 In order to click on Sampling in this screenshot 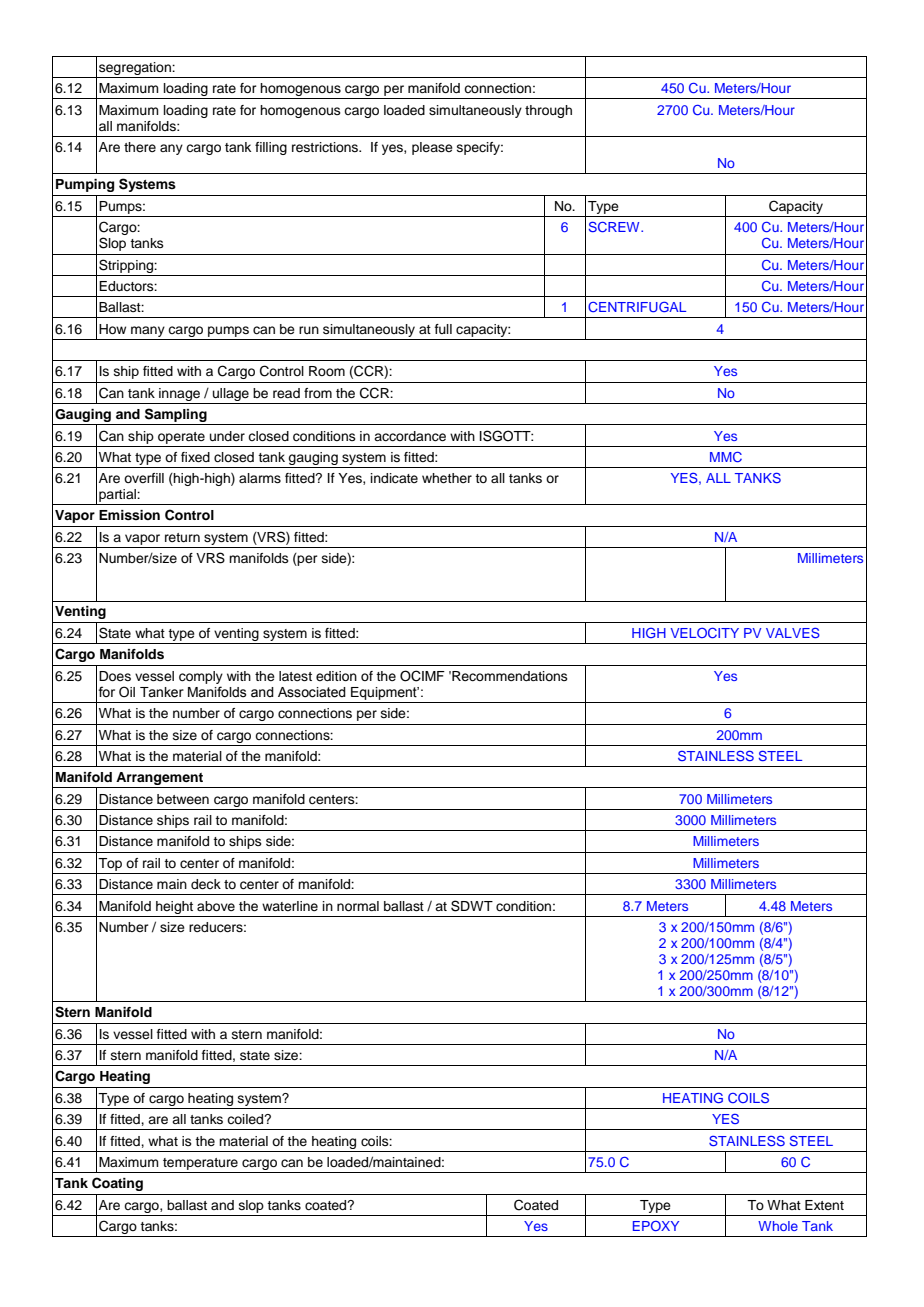, I will do `click(176, 415)`.
